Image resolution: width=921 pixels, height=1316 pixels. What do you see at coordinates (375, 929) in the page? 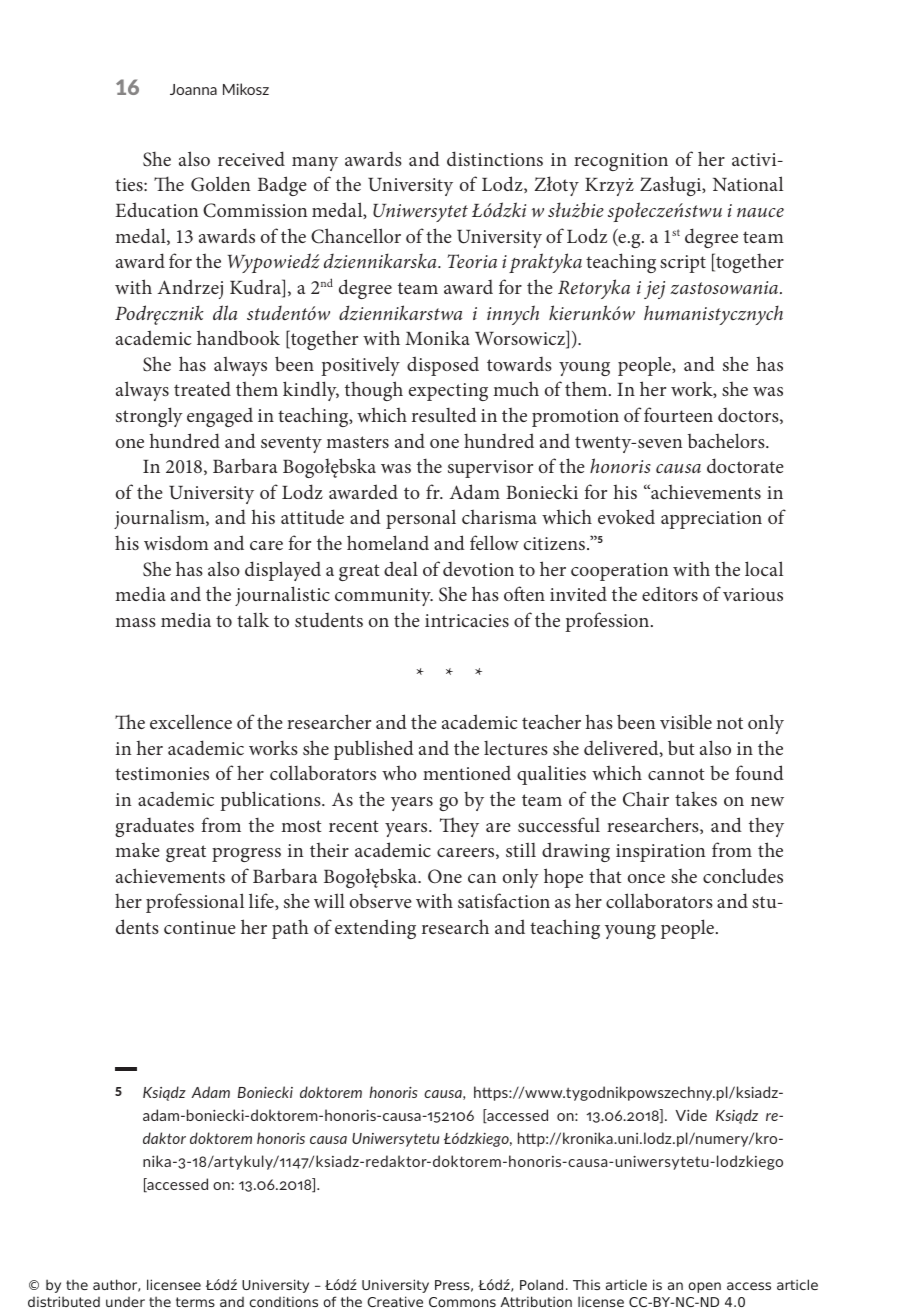
I see `extending` at bounding box center [375, 929].
